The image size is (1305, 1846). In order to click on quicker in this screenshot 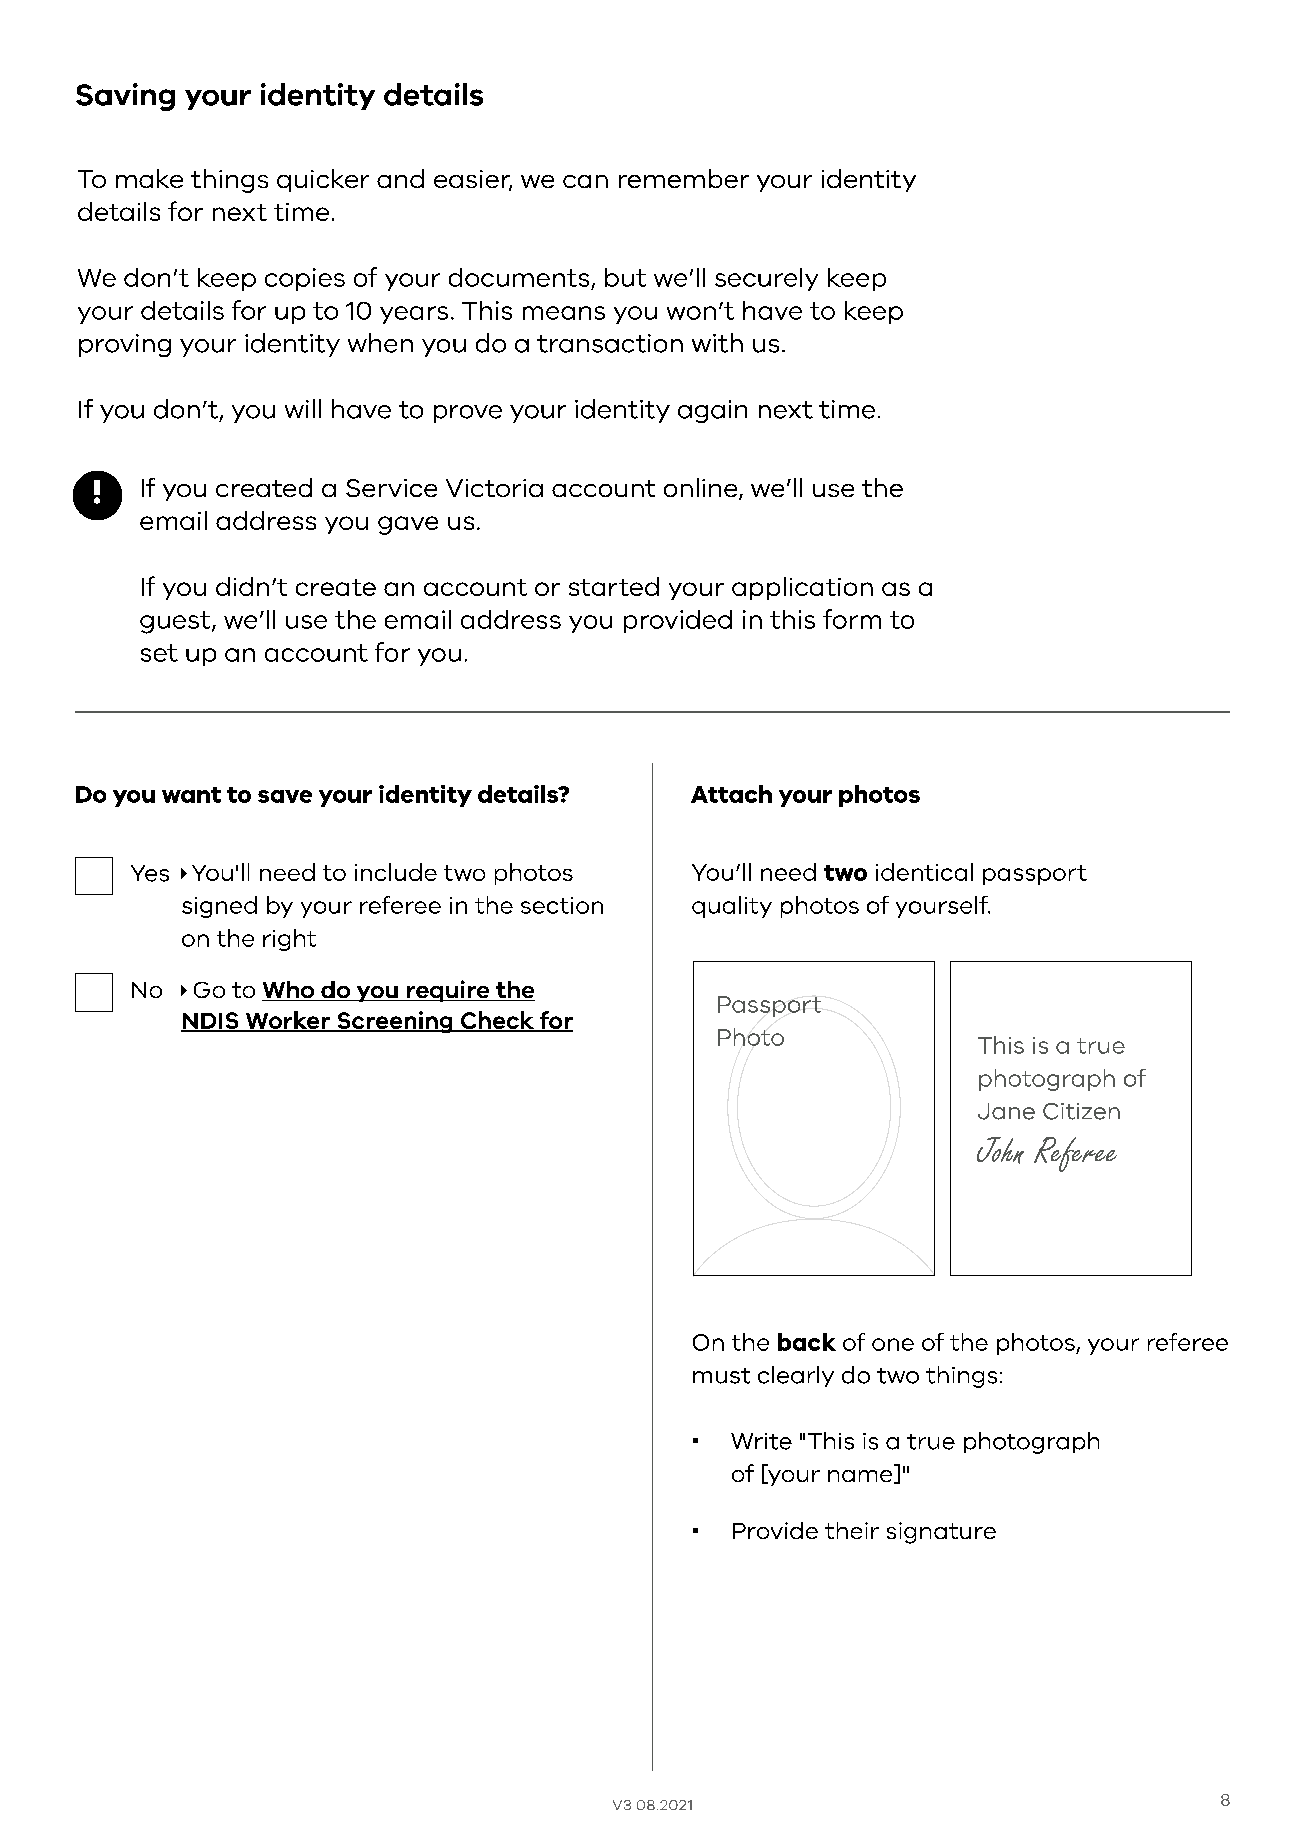, I will do `click(323, 180)`.
